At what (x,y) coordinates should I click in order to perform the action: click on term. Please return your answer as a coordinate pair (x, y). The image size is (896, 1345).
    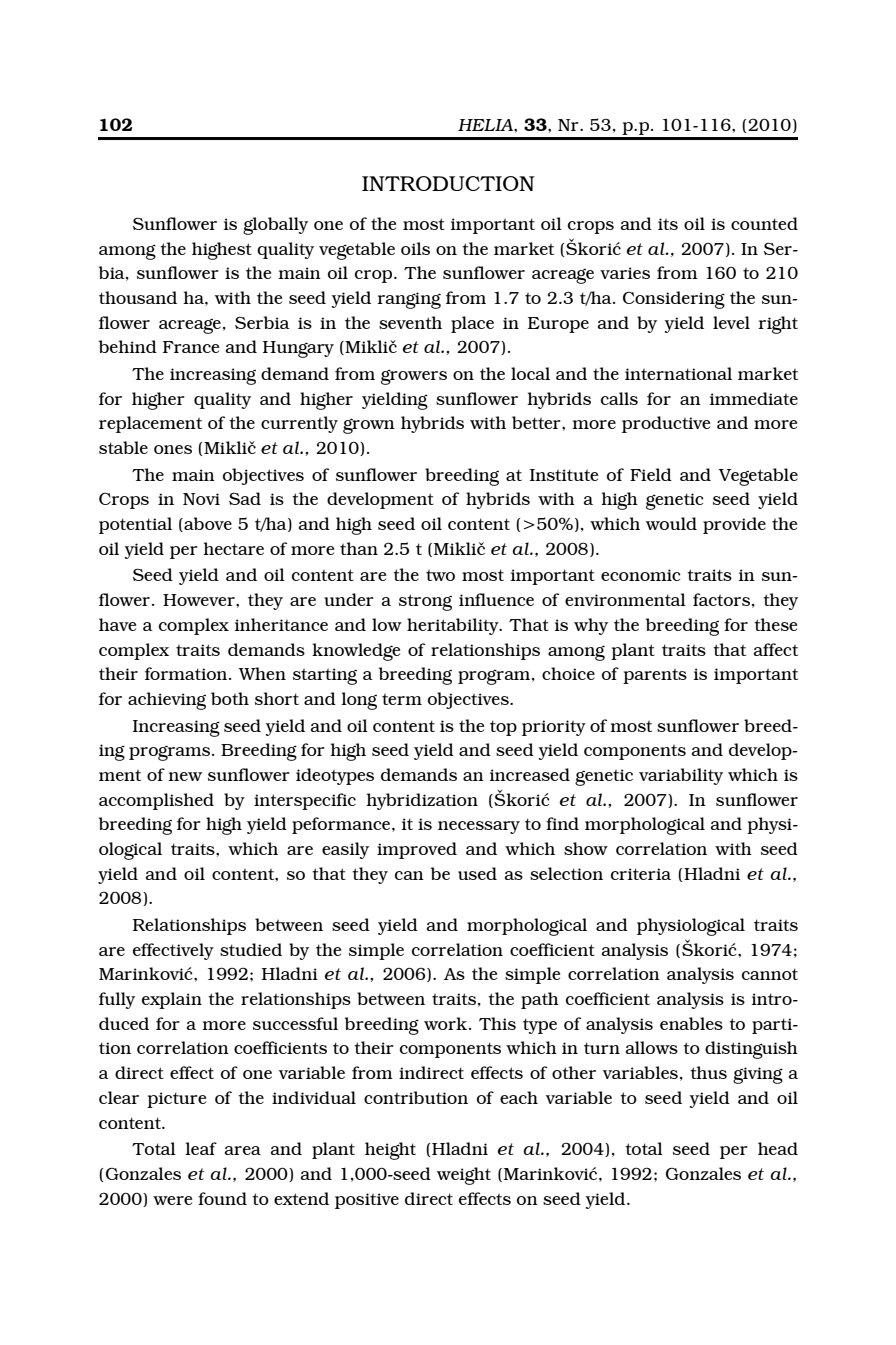
    Looking at the image, I should click on (402, 699).
